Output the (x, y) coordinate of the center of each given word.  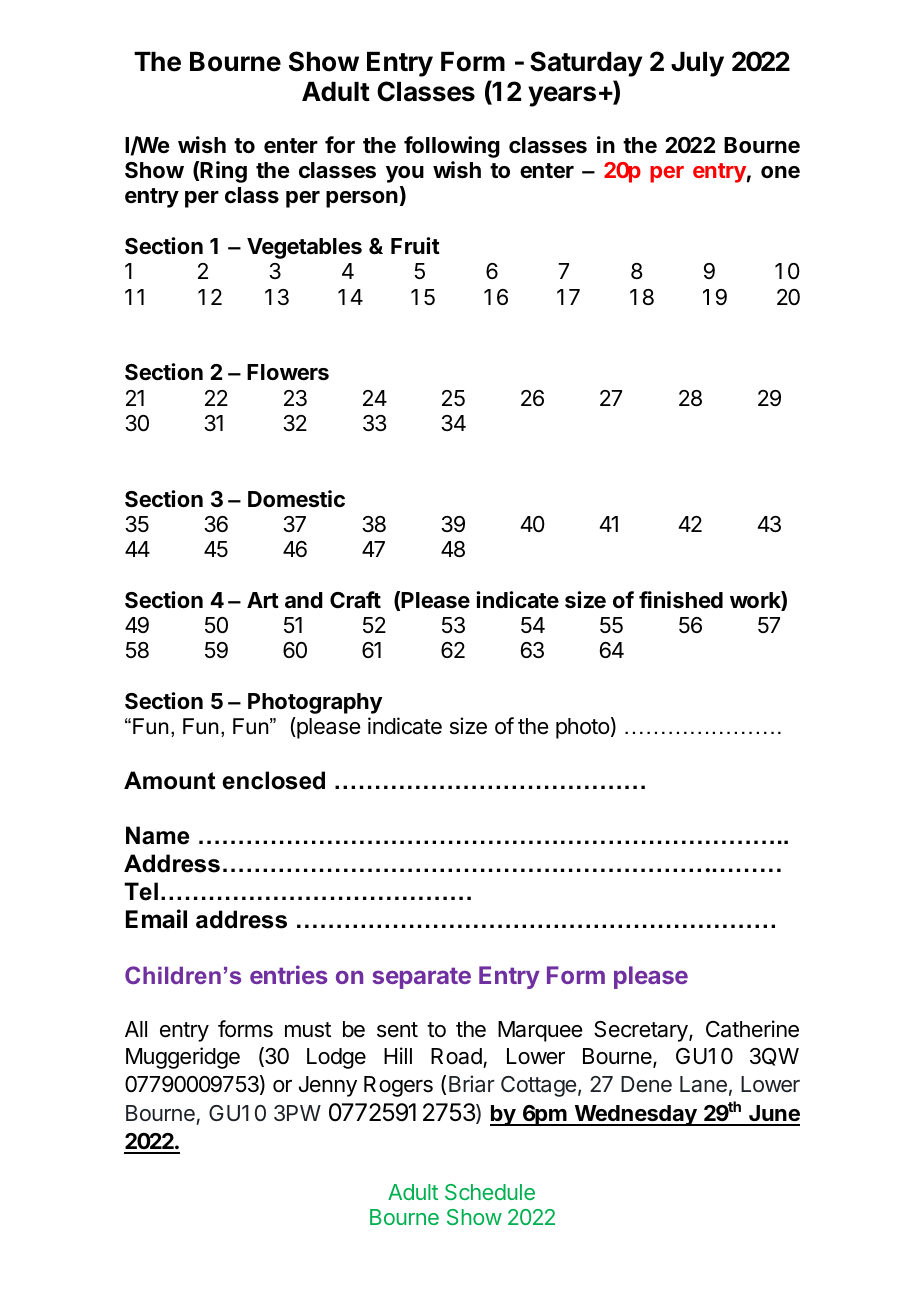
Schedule (490, 1192)
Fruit (415, 245)
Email (156, 919)
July (697, 64)
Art (263, 600)
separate (422, 978)
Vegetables (304, 248)
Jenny (328, 1086)
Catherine (752, 1029)
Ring (223, 172)
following (452, 147)
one (780, 172)
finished (681, 600)
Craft (355, 600)
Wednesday (635, 1115)
